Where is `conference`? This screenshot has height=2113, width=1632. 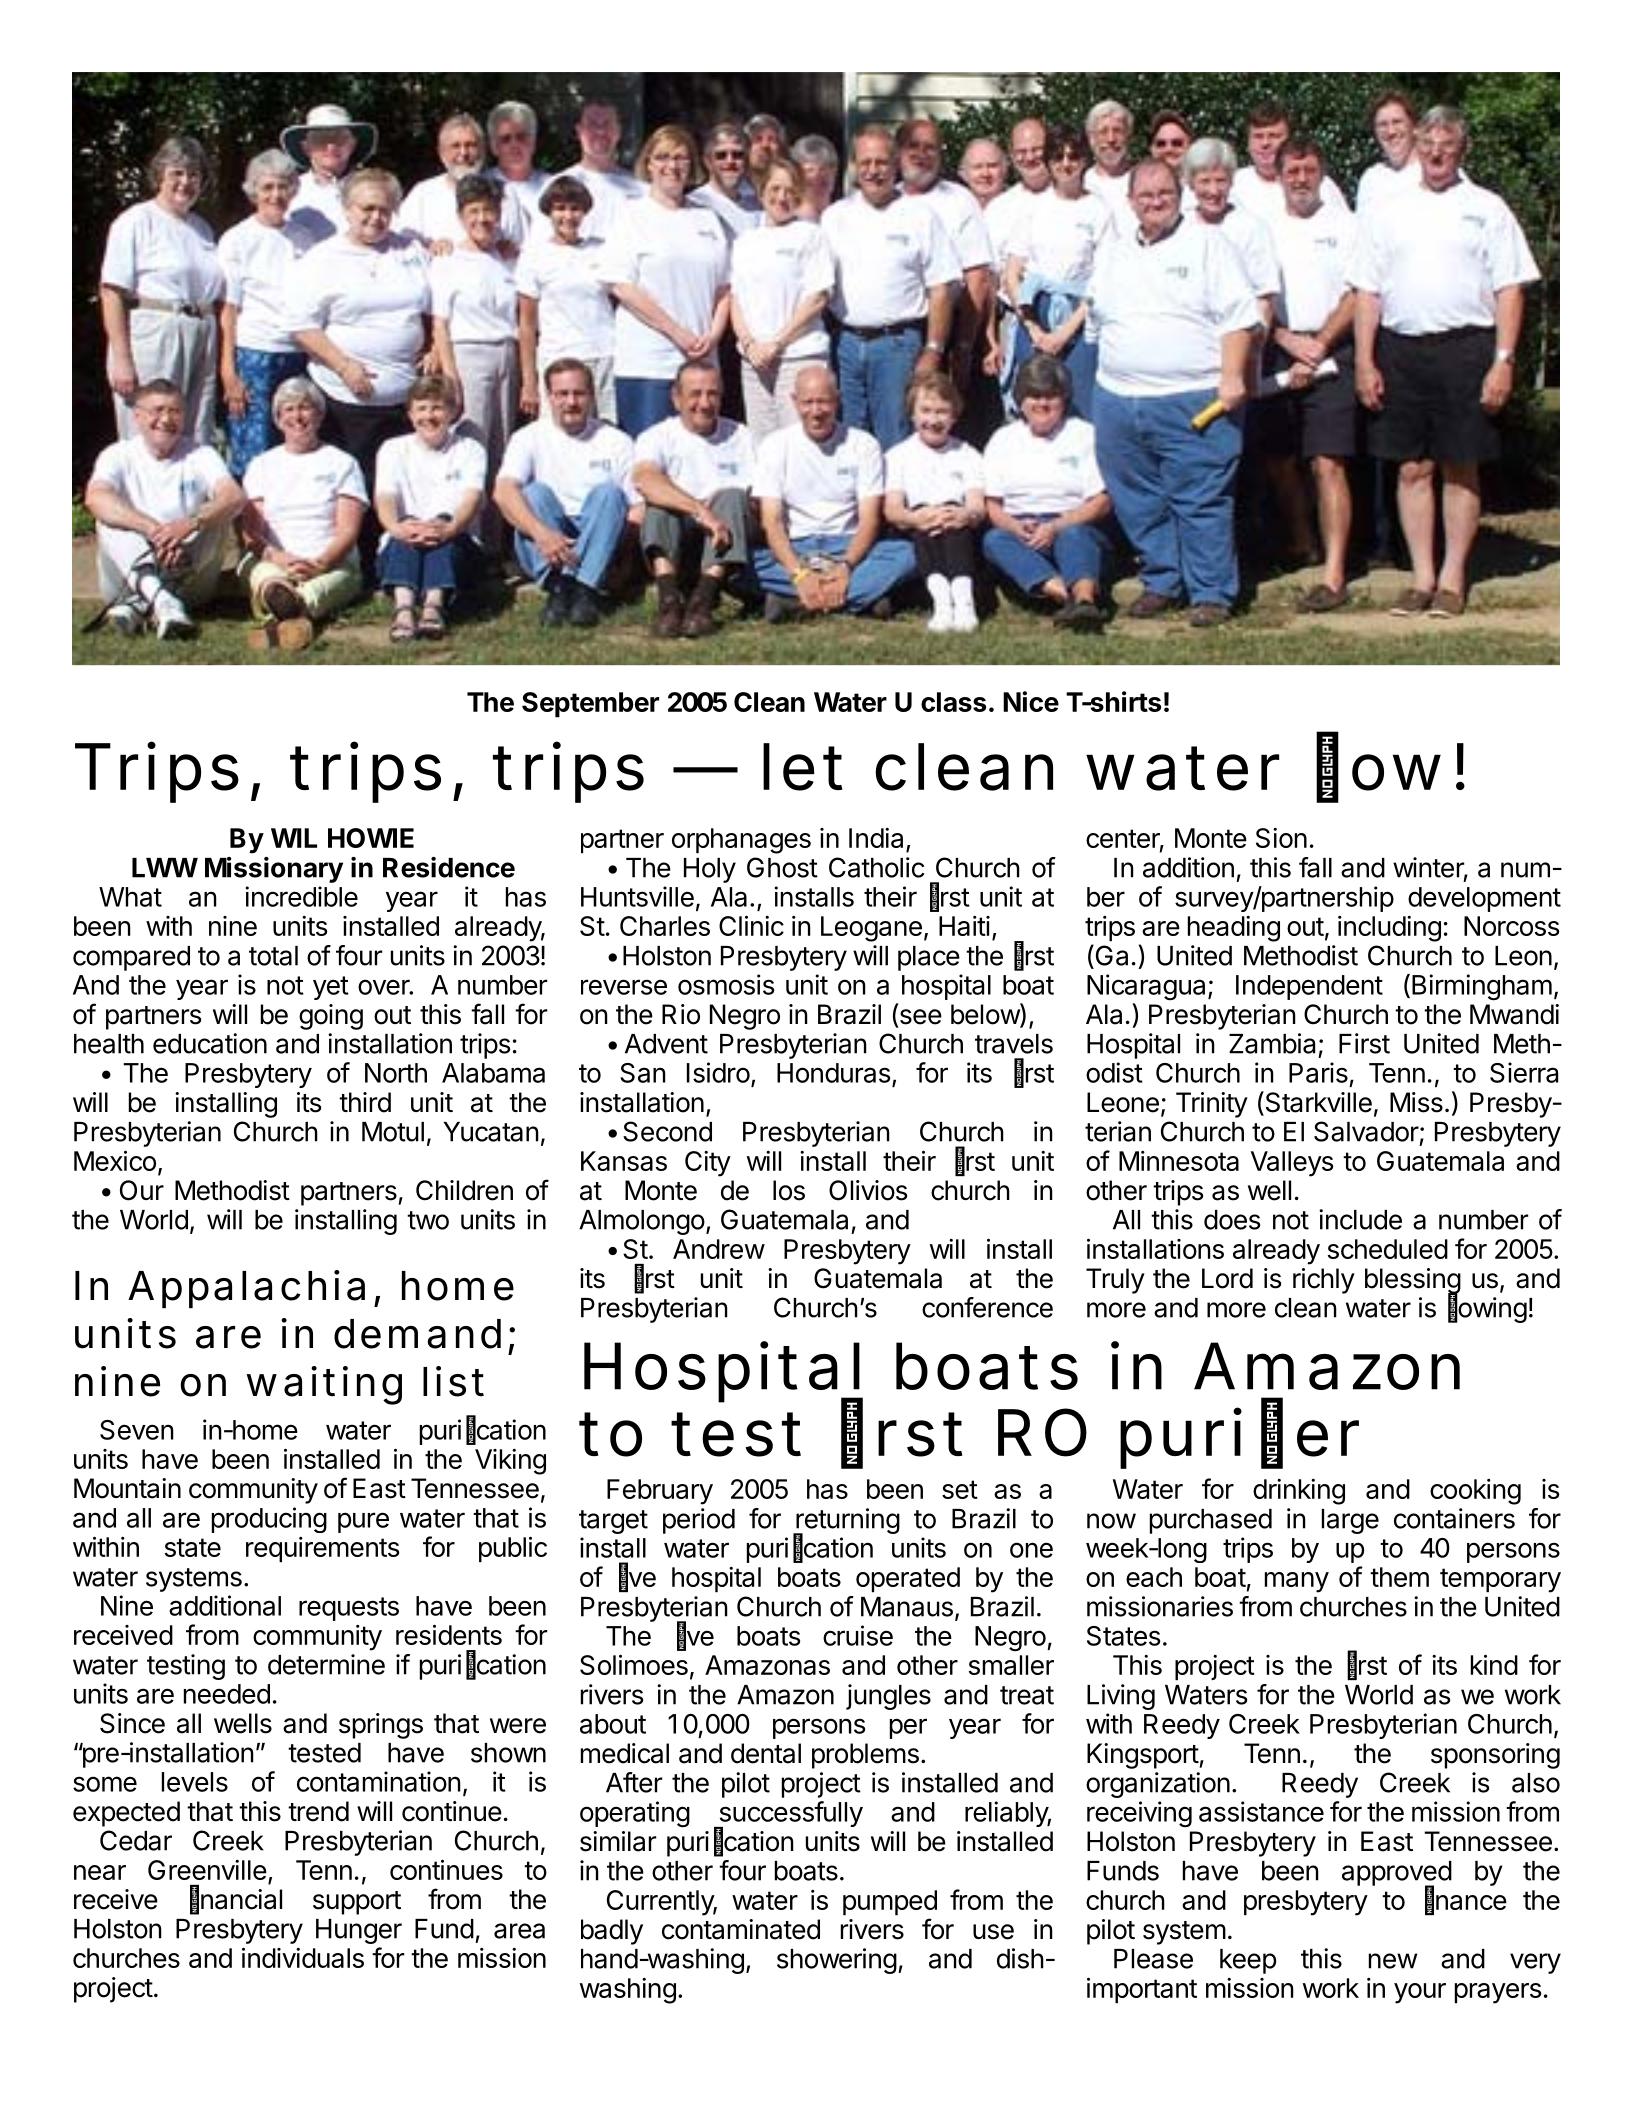 conference is located at coordinates (987, 1307).
